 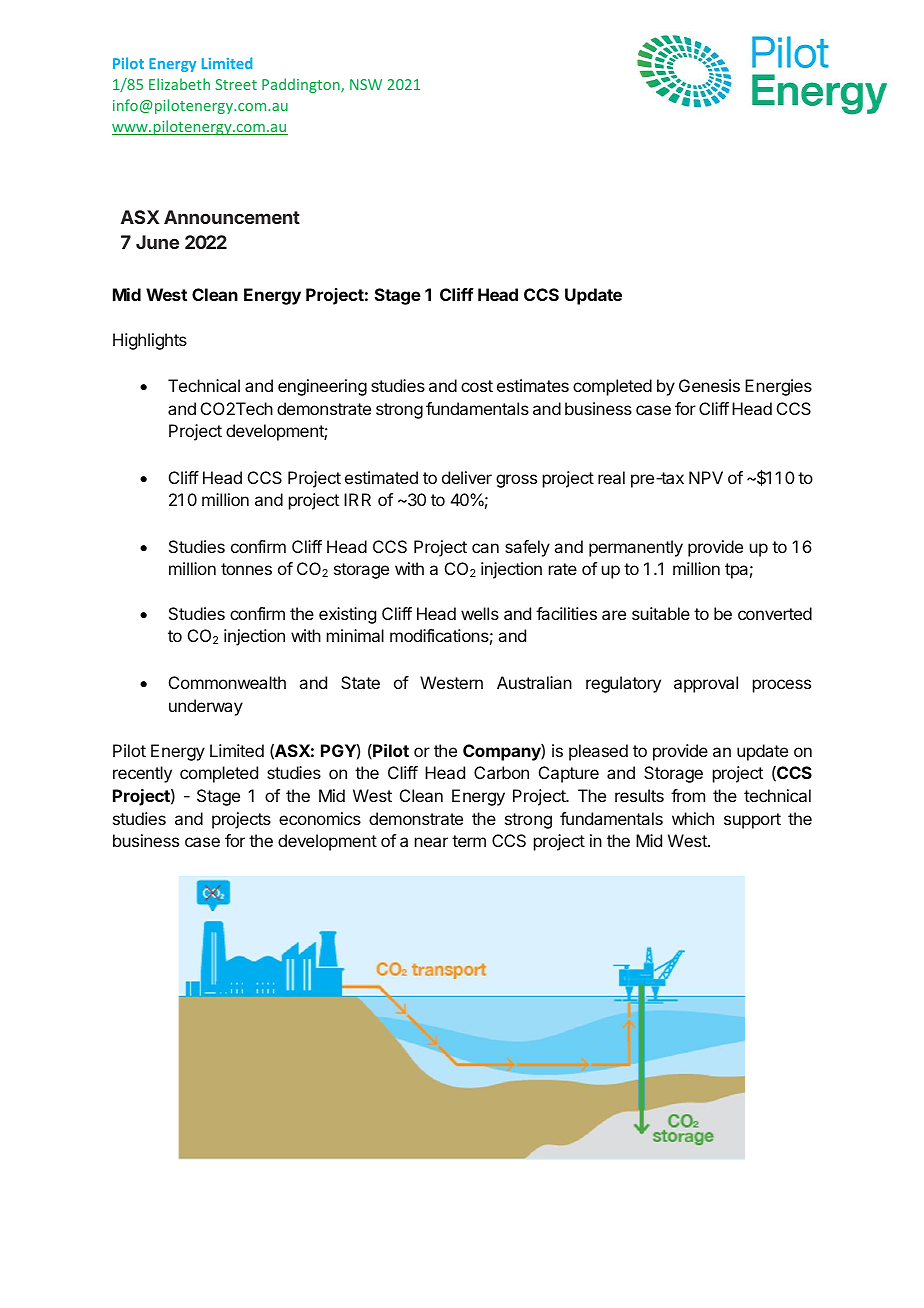 I want to click on Commonwealth, so click(x=227, y=682).
